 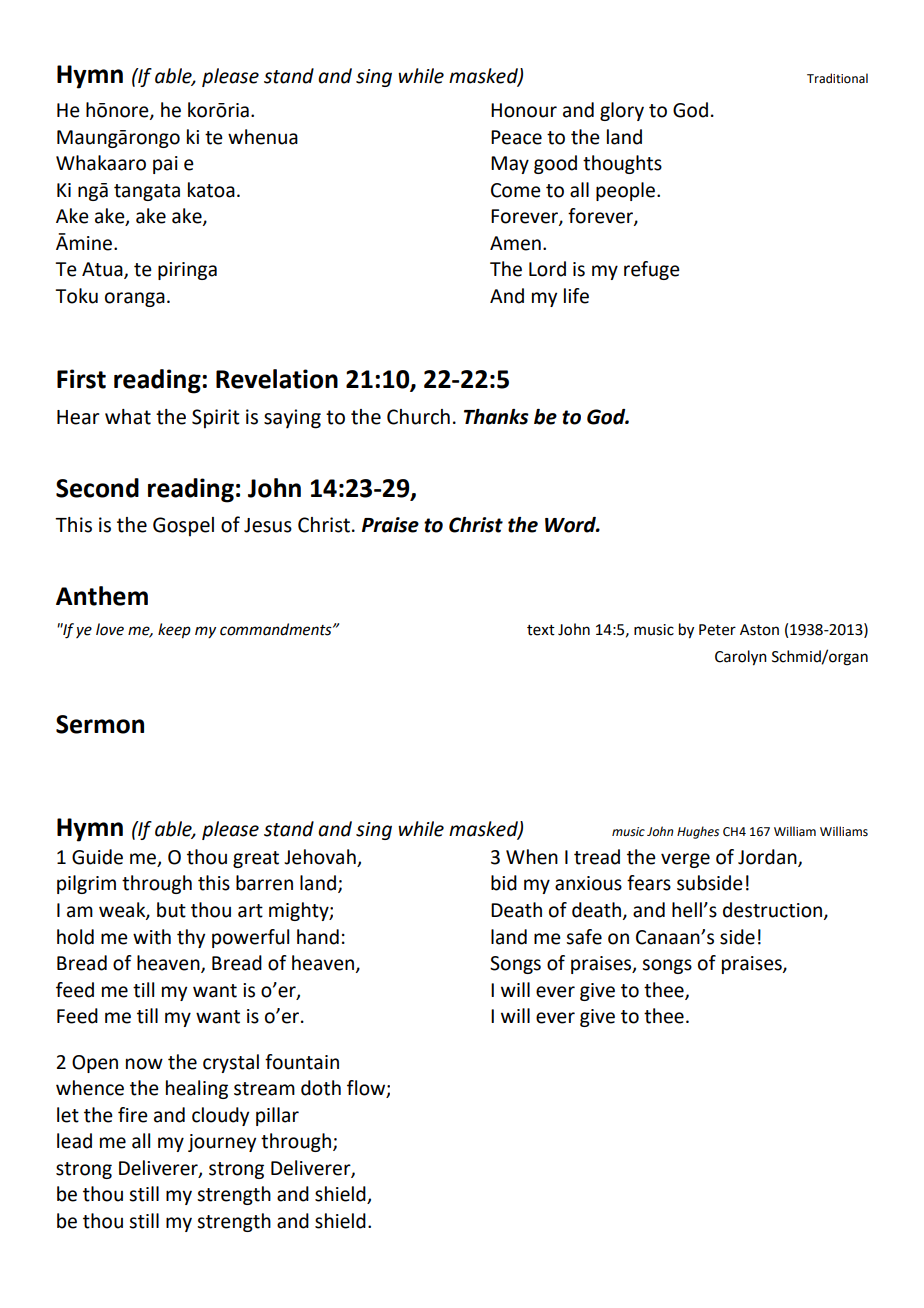 I want to click on pai, so click(x=165, y=165).
